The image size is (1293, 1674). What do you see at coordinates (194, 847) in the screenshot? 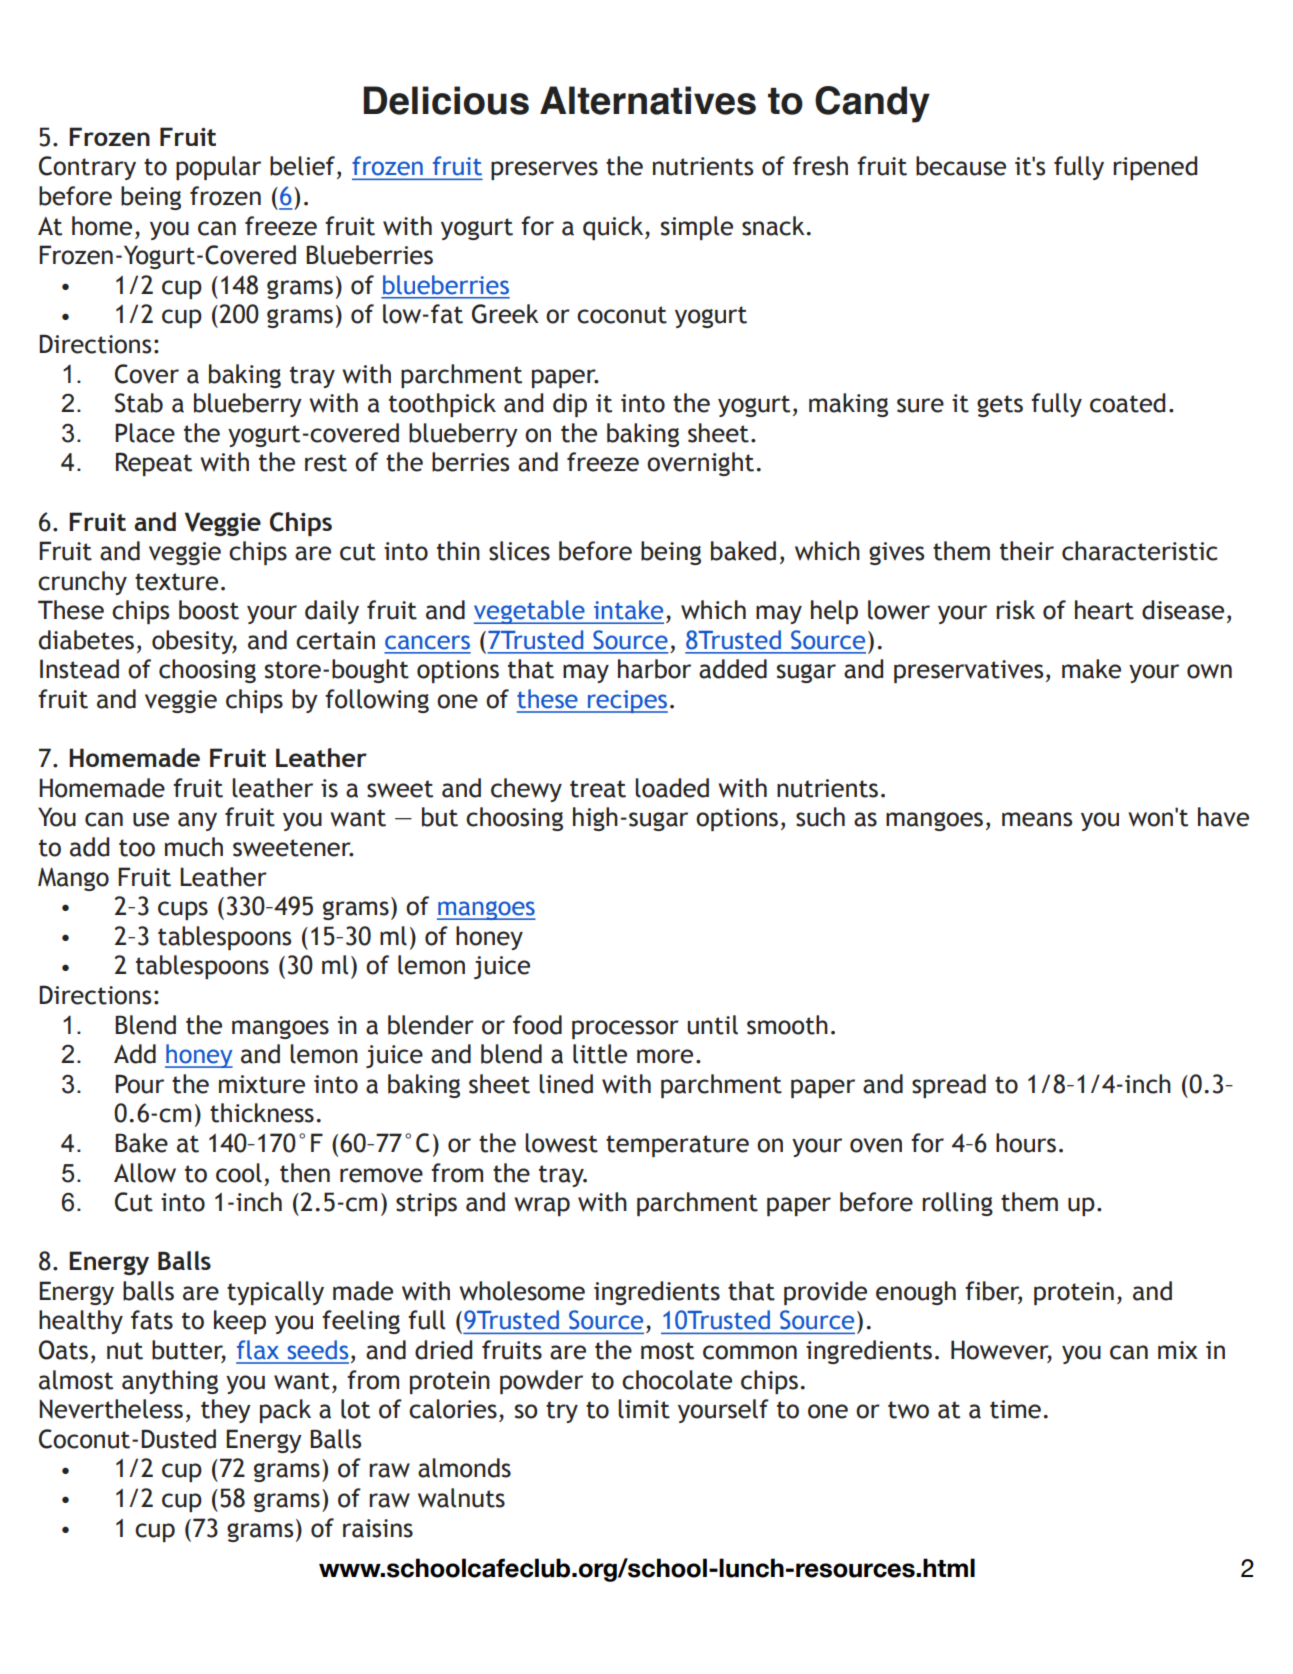
I see `much` at bounding box center [194, 847].
